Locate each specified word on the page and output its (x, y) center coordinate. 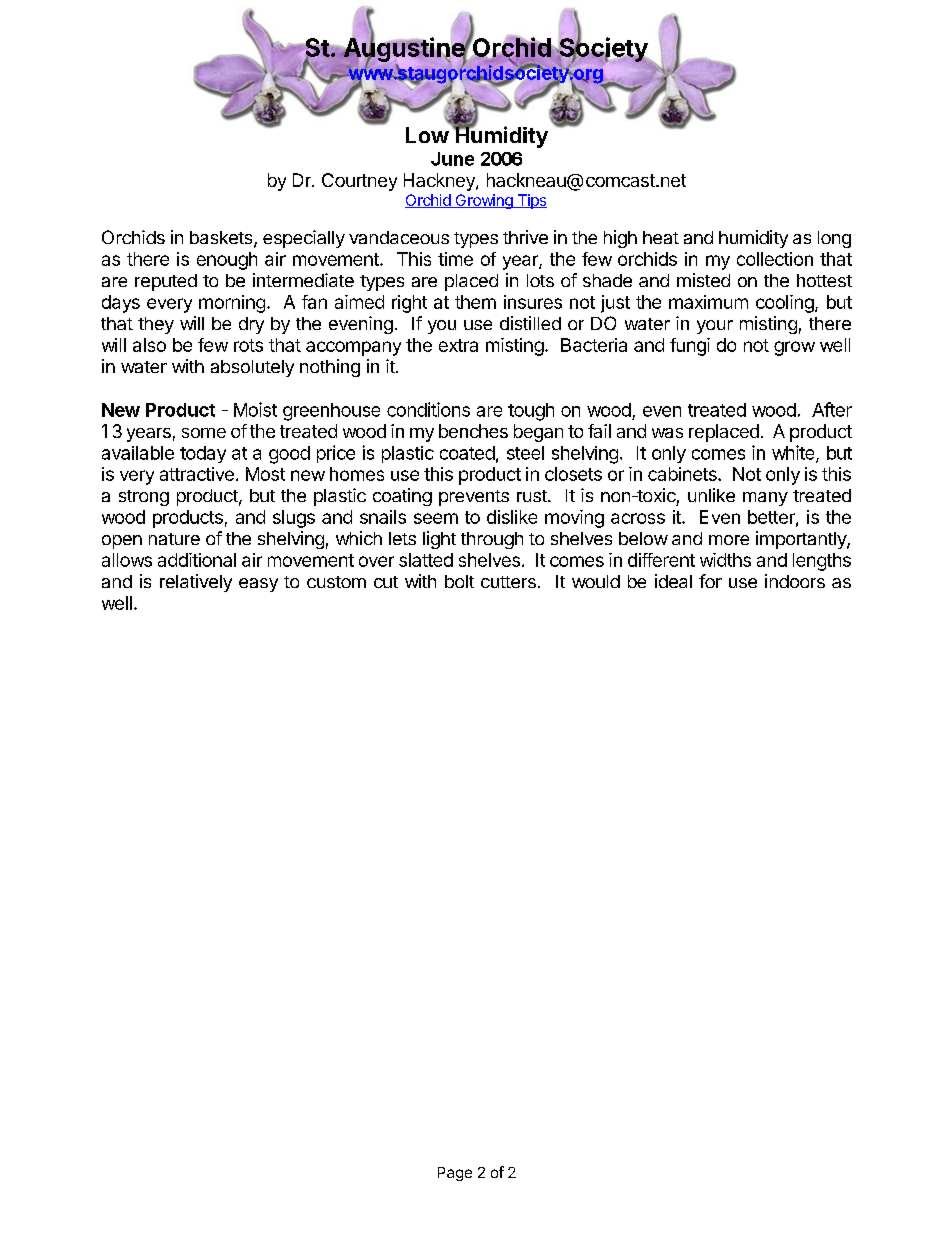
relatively (196, 583)
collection (775, 259)
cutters (508, 582)
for (710, 581)
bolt (459, 581)
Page (455, 1174)
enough (227, 261)
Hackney (440, 182)
